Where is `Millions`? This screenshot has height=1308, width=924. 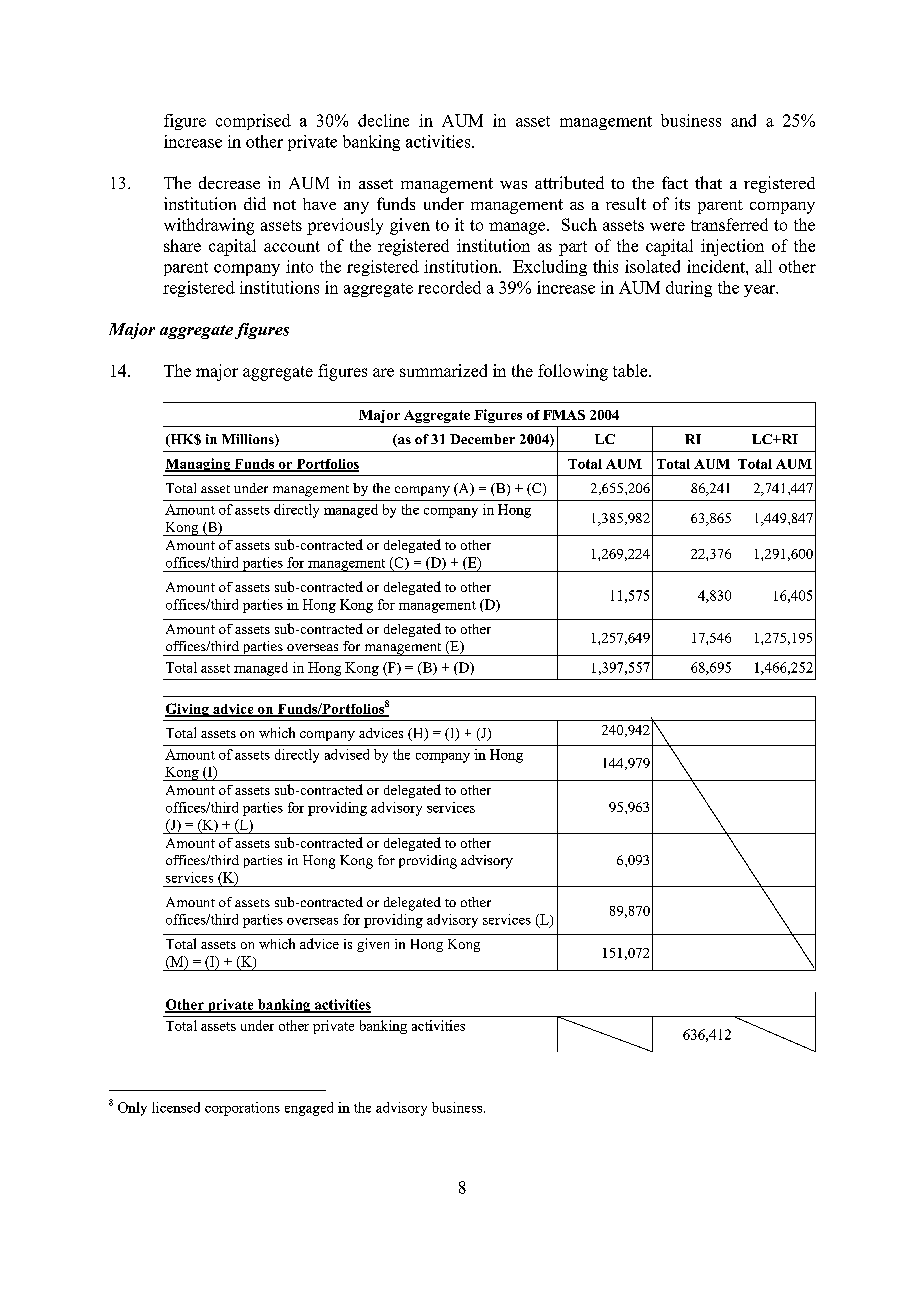
Millions is located at coordinates (249, 440).
